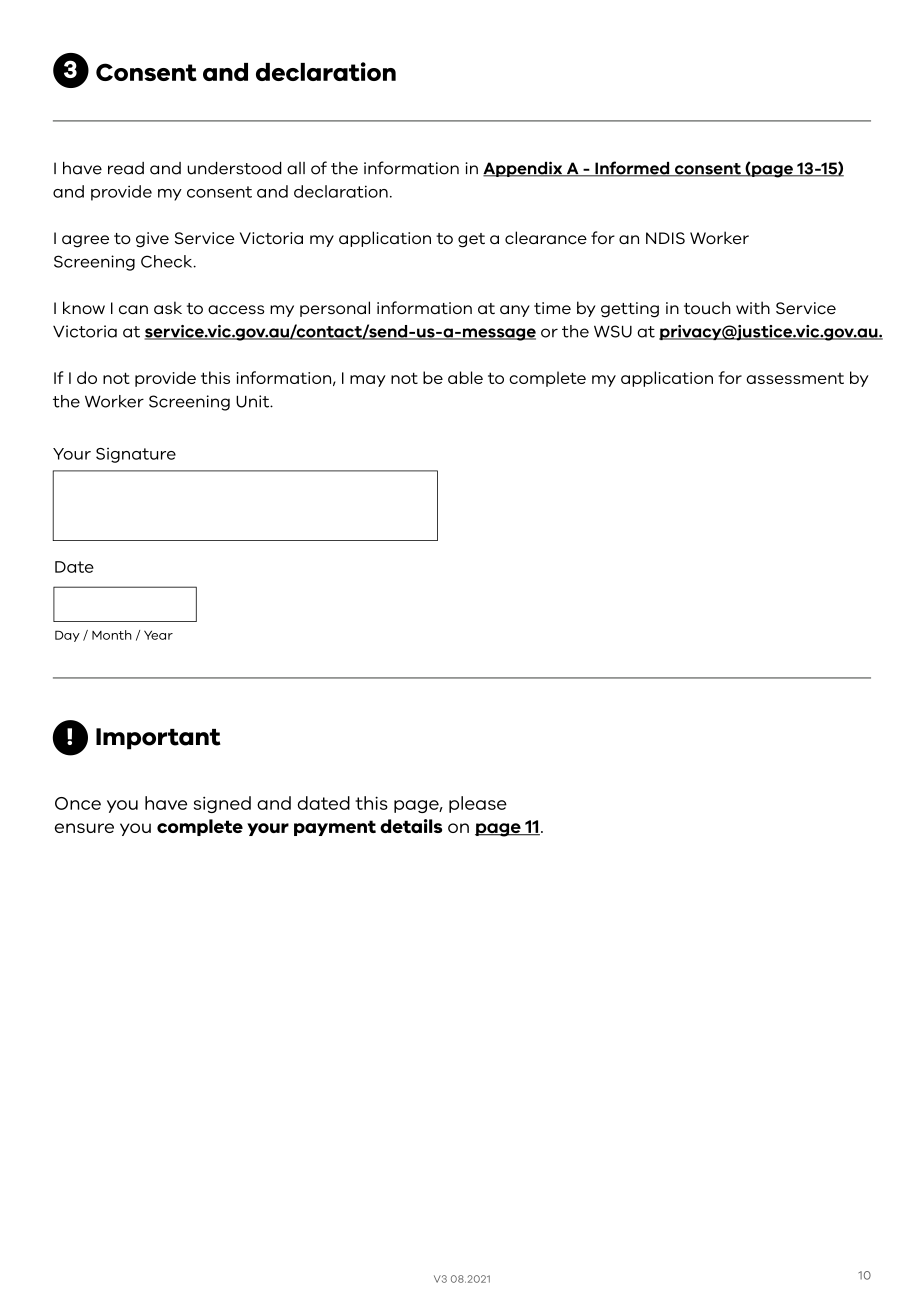 This screenshot has width=924, height=1308. I want to click on Informed, so click(632, 169).
